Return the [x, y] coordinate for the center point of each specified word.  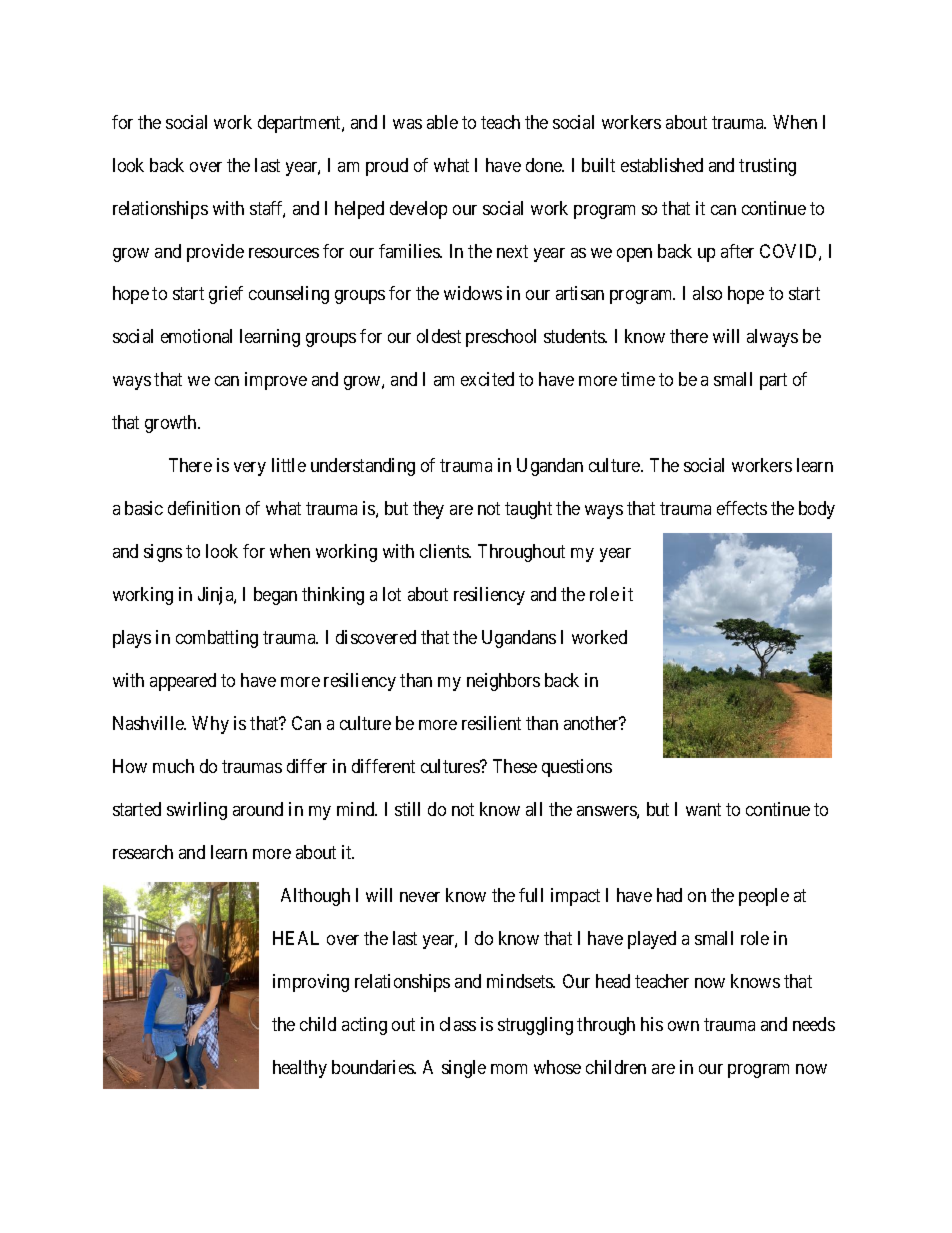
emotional [196, 336]
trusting [767, 167]
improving [311, 983]
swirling [197, 811]
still [407, 809]
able [442, 122]
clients [445, 551]
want [703, 809]
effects [742, 508]
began [275, 596]
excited [487, 379]
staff [267, 209]
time [638, 379]
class [458, 1024]
